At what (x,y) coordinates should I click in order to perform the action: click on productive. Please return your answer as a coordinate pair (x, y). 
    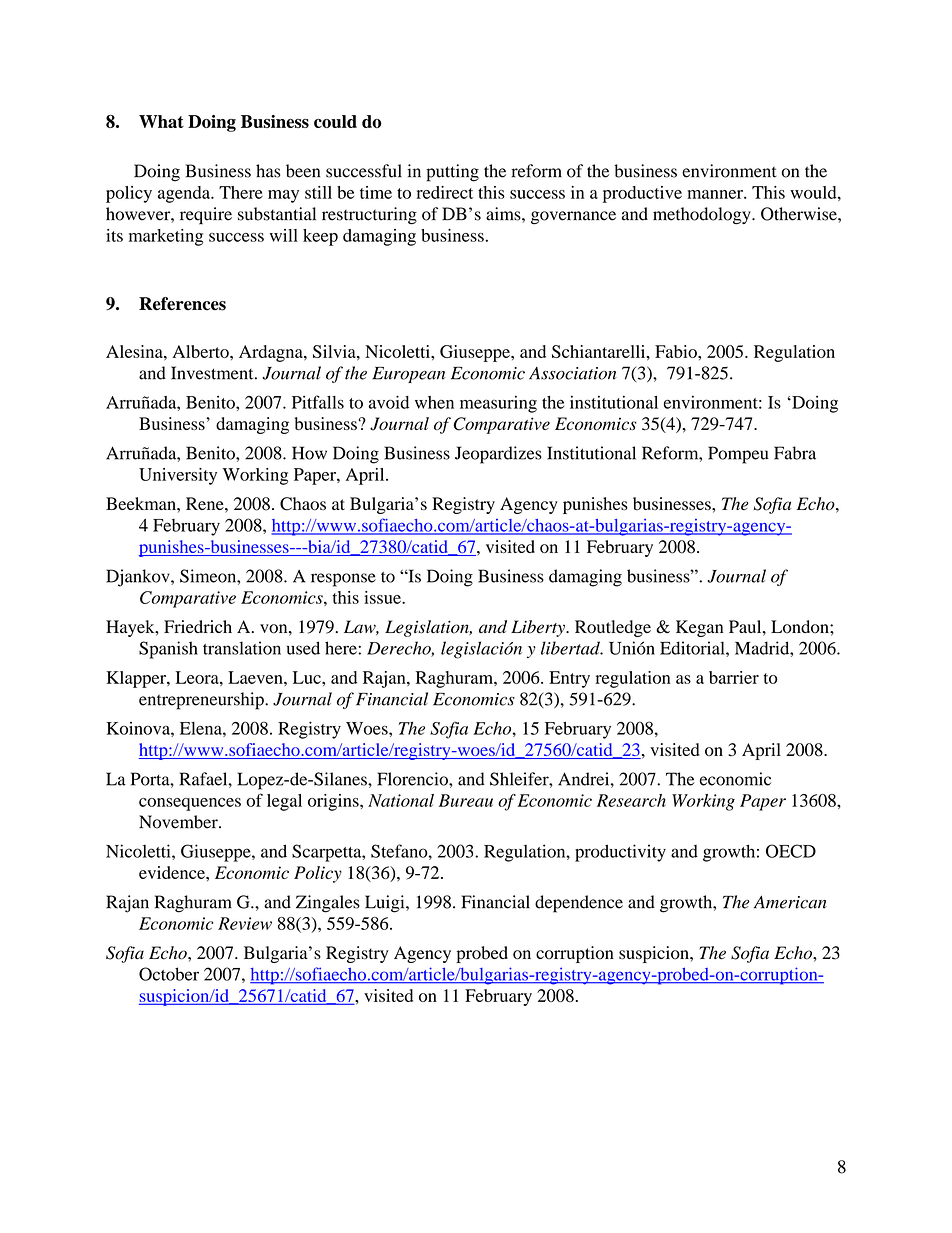
    Looking at the image, I should click on (642, 194).
